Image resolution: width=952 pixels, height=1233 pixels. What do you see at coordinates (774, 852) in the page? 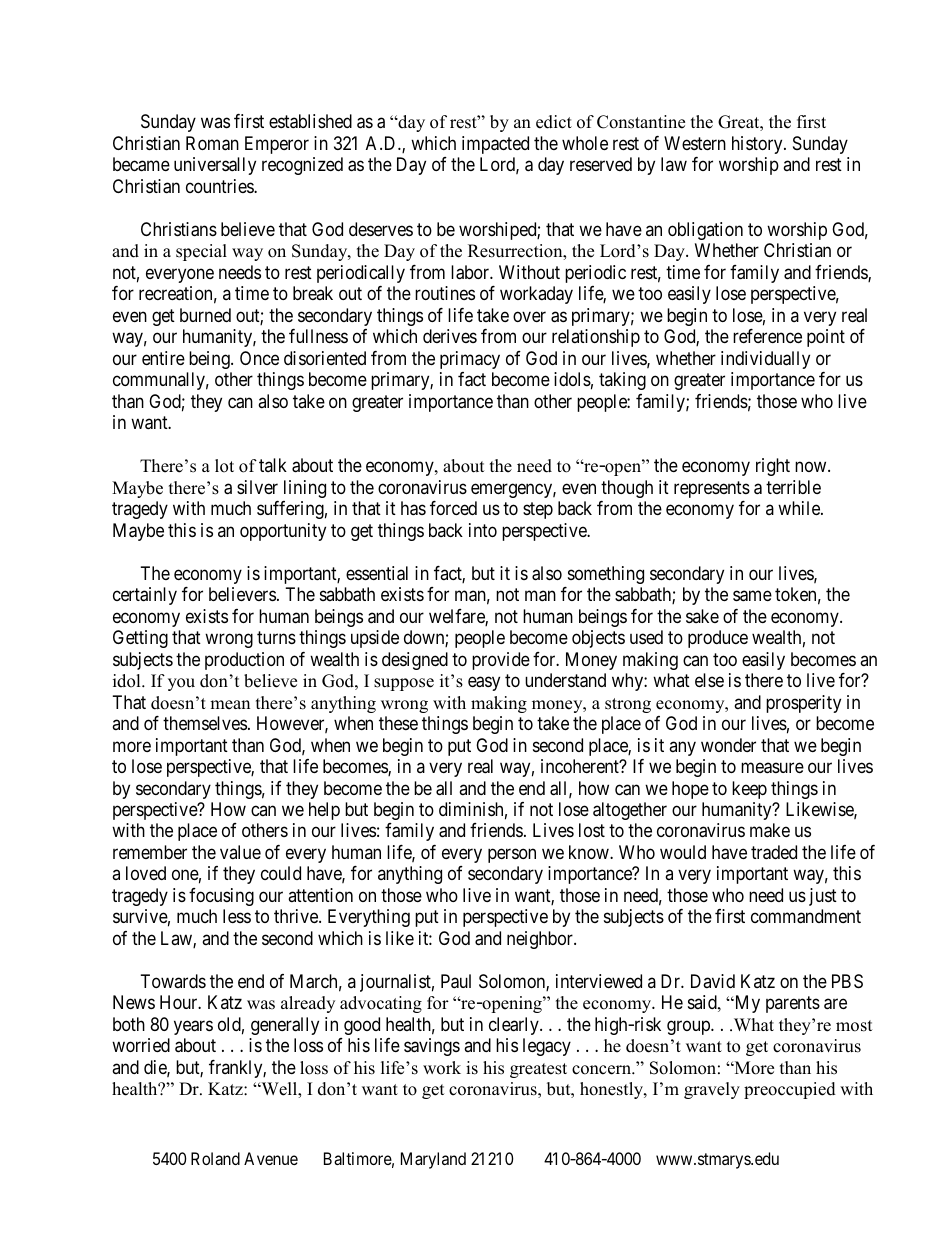
I see `traded` at bounding box center [774, 852].
